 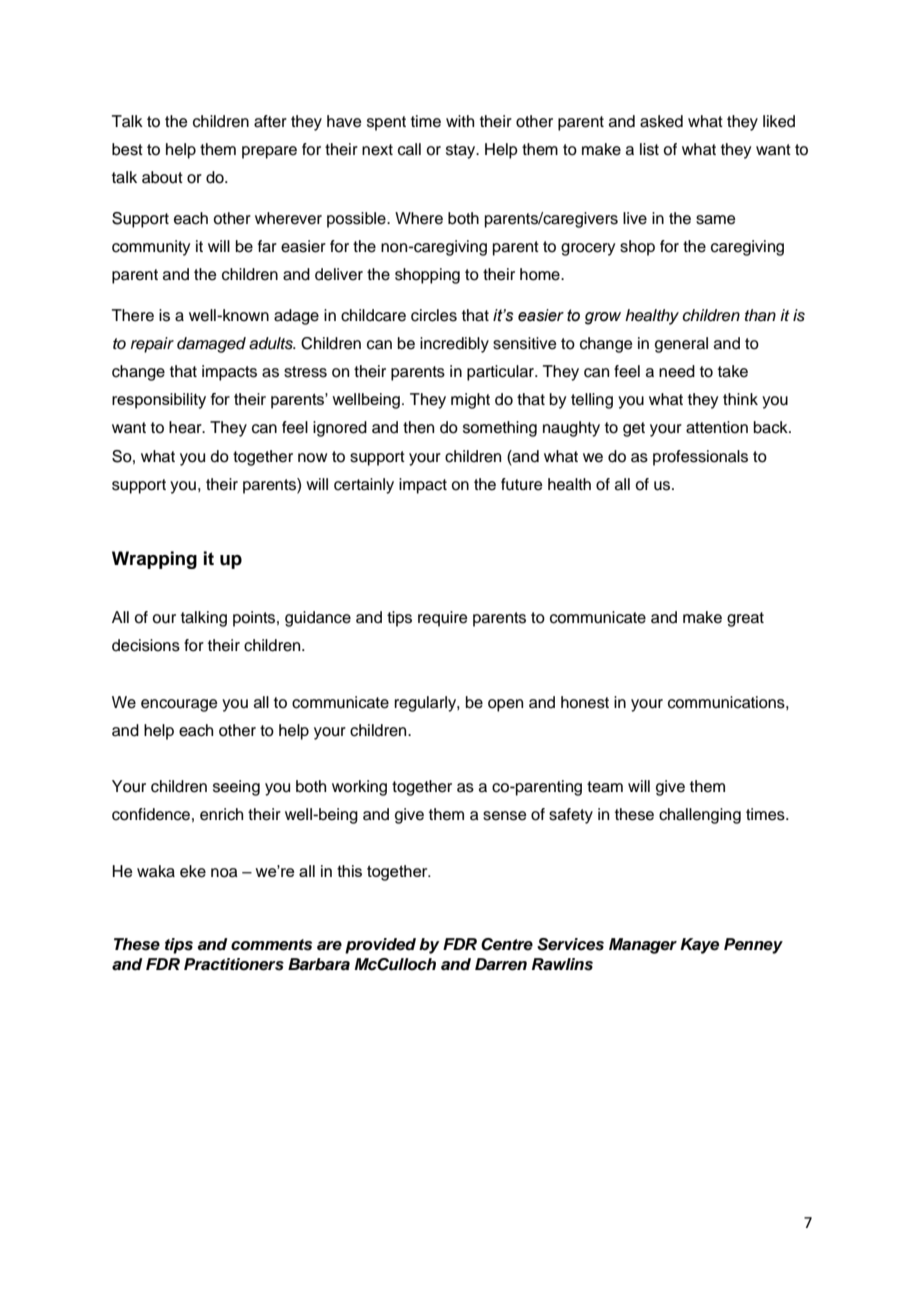 I want to click on great, so click(x=745, y=619).
